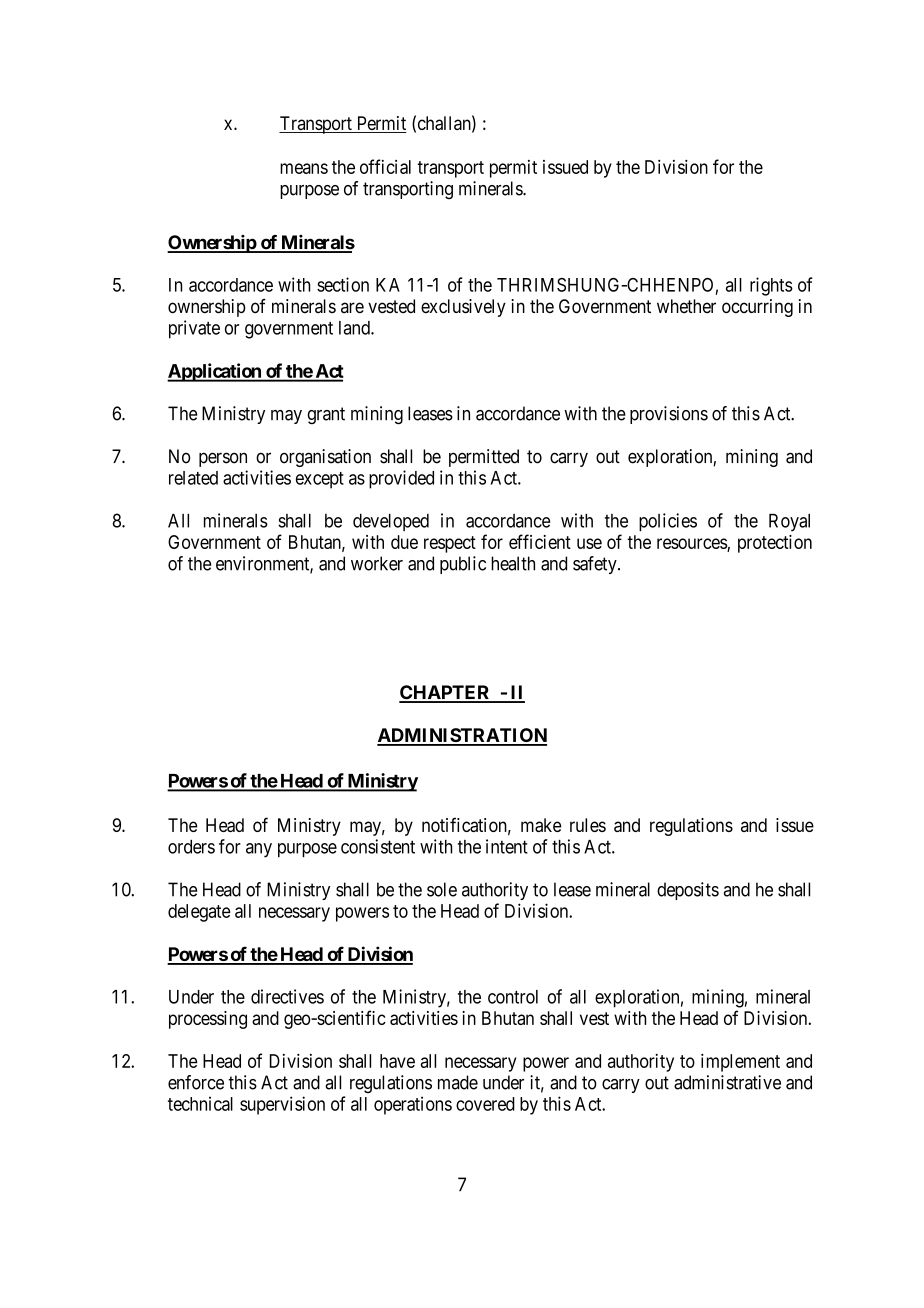  I want to click on made, so click(458, 1082).
